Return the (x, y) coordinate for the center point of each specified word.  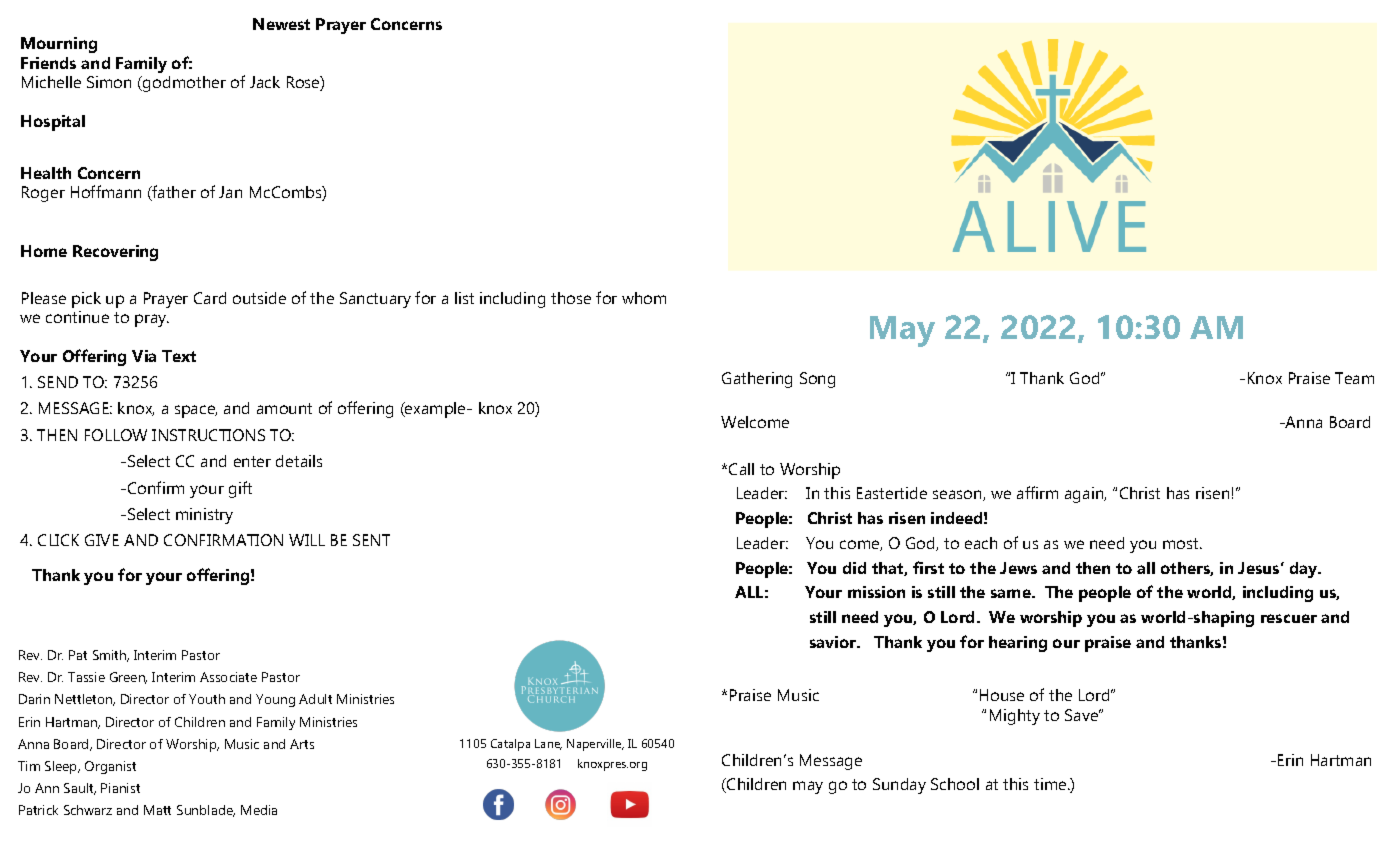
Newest (281, 24)
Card (210, 298)
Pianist (120, 788)
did (854, 568)
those (571, 298)
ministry (204, 516)
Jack (265, 82)
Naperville (595, 745)
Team (1354, 378)
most (1182, 543)
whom (644, 298)
